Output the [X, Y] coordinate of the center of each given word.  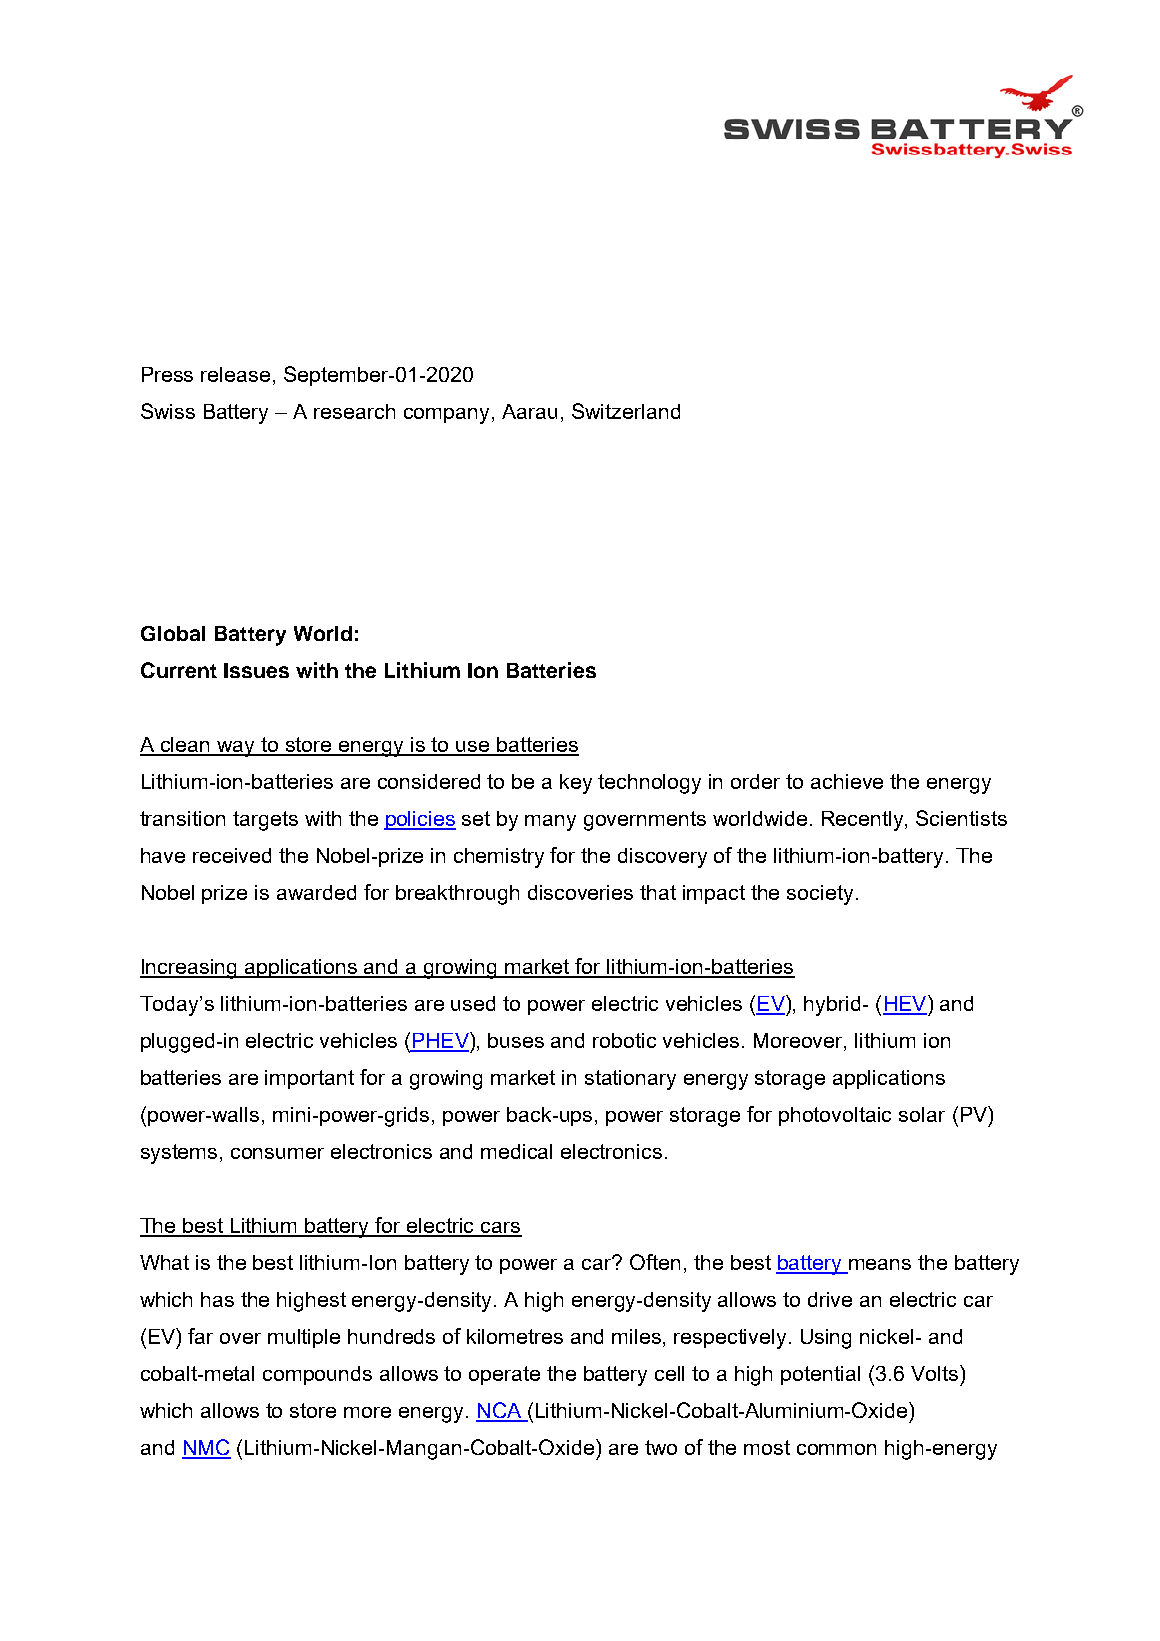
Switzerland [626, 411]
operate [504, 1375]
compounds [317, 1375]
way [236, 749]
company [448, 416]
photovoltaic [835, 1116]
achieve [847, 781]
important [309, 1079]
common [836, 1449]
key [576, 784]
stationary [630, 1080]
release [235, 374]
